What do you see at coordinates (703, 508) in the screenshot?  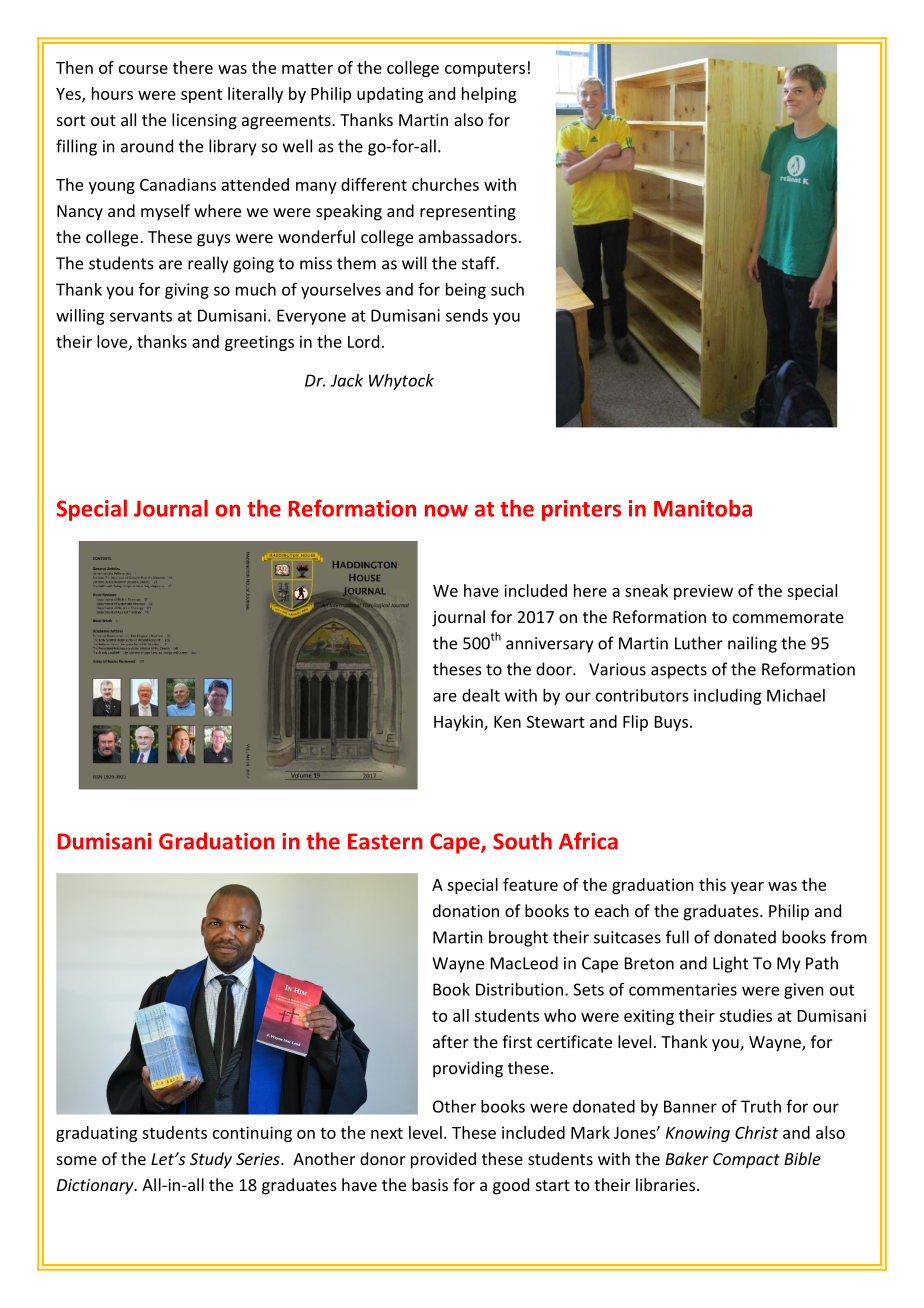 I see `Manitoba` at bounding box center [703, 508].
